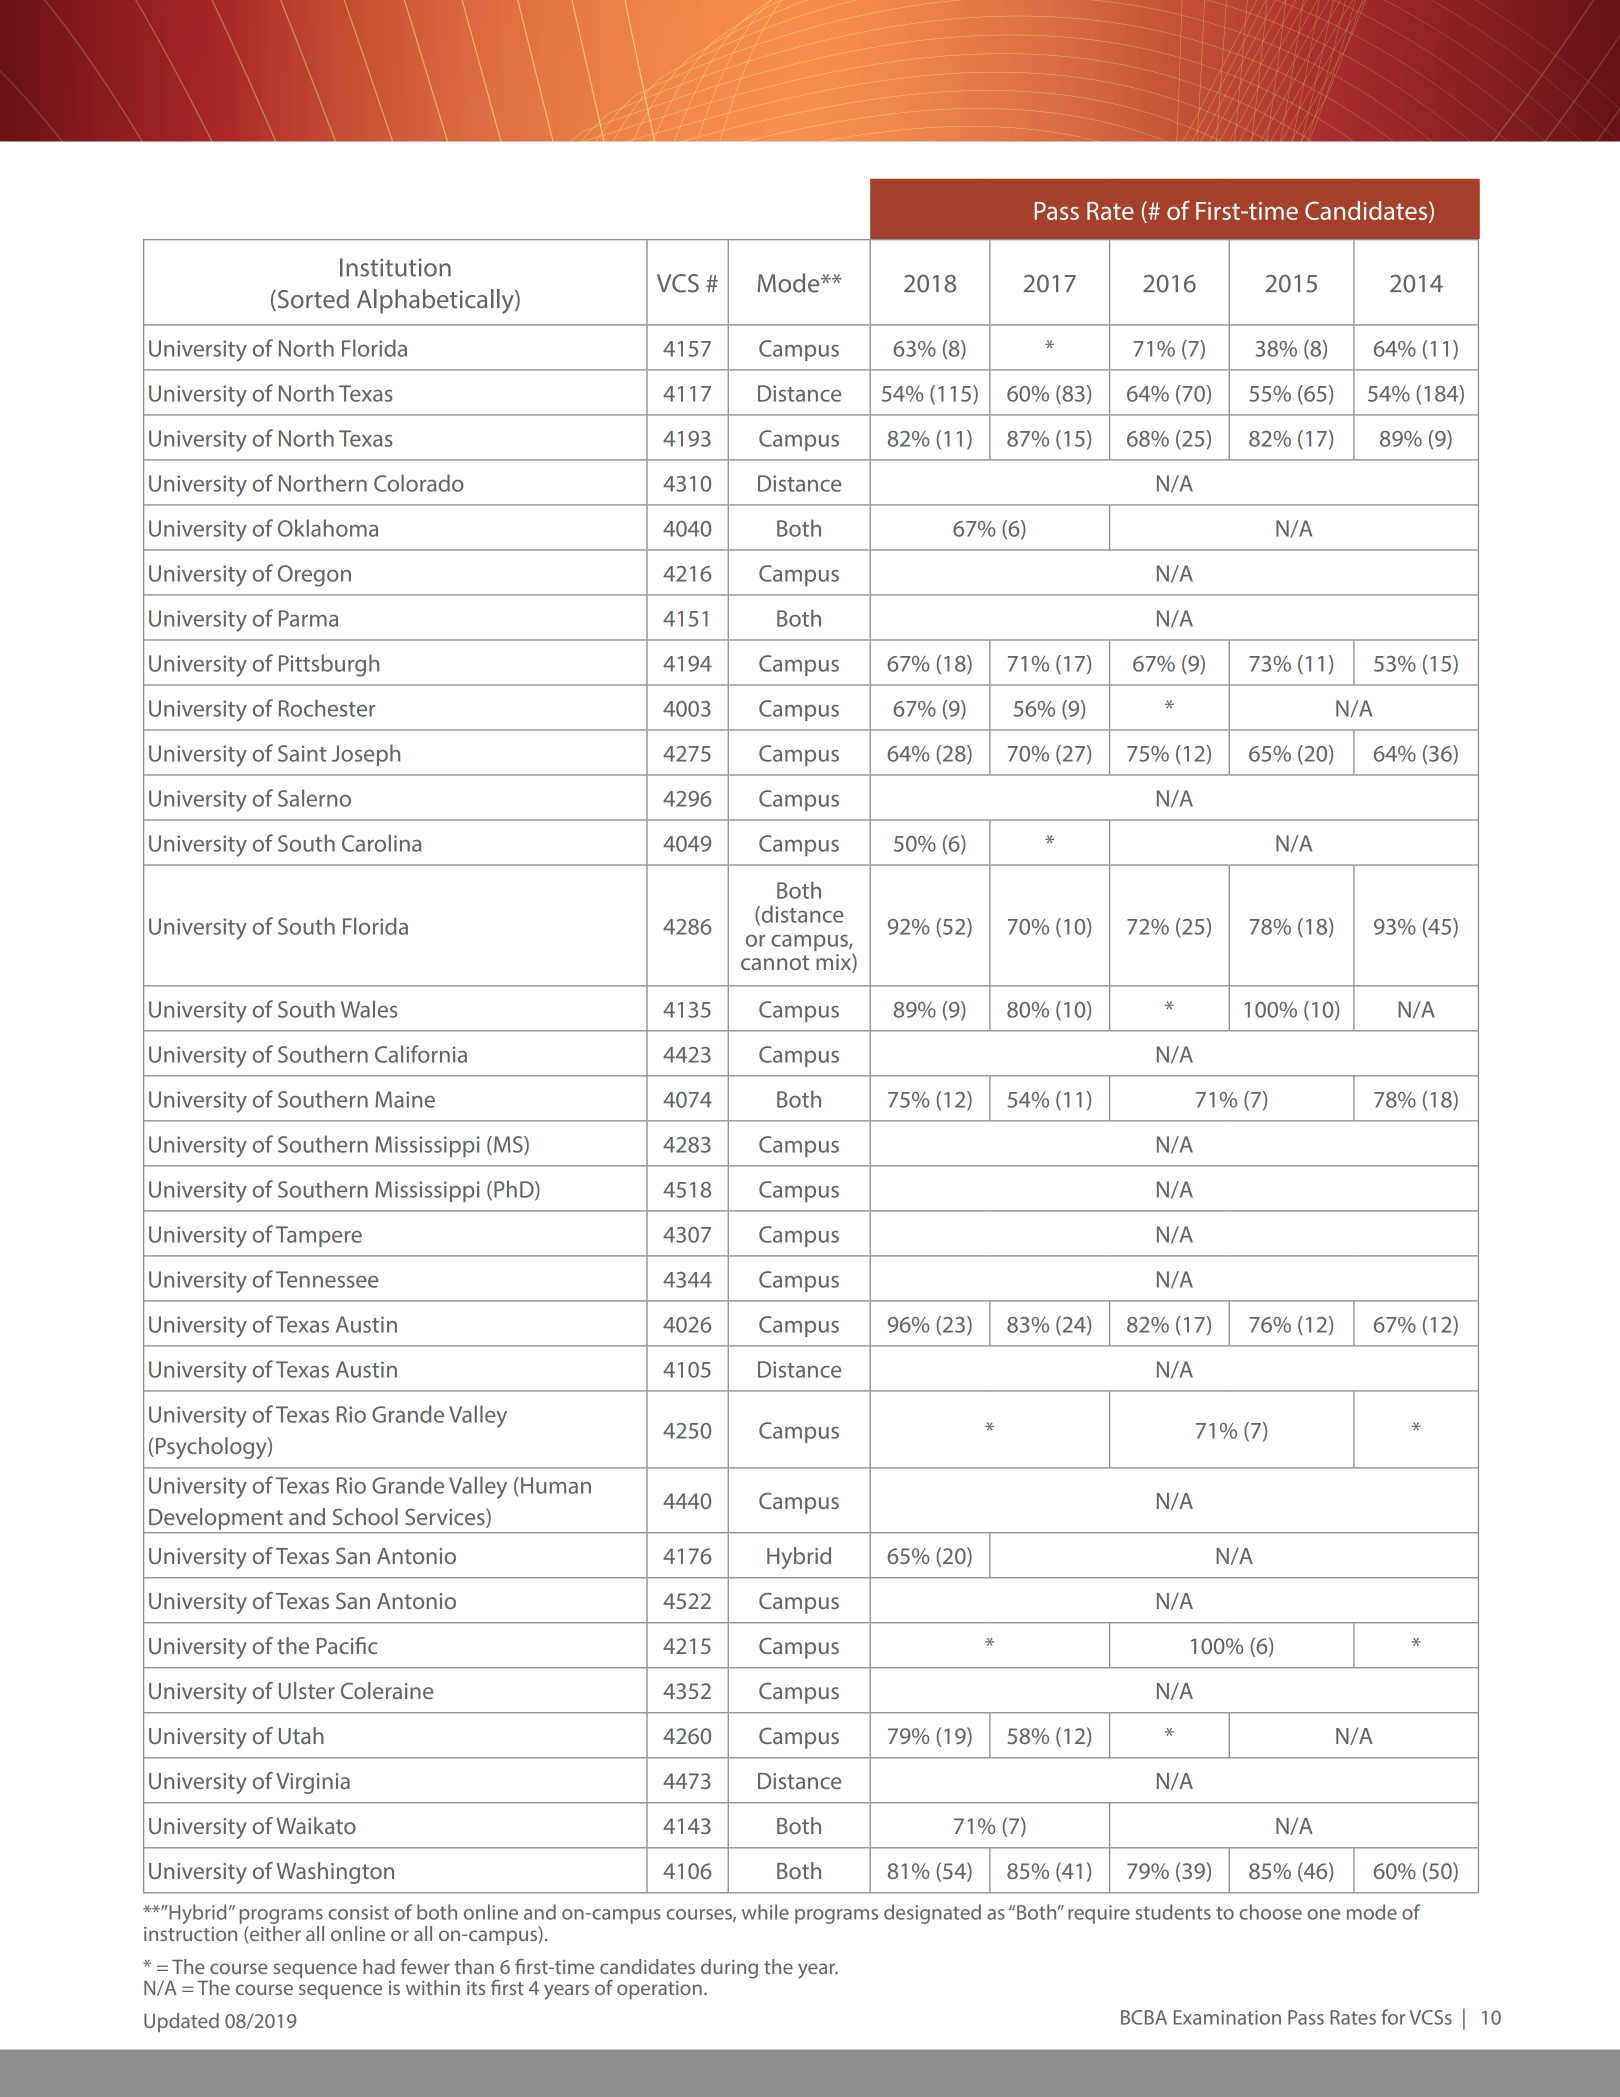  Describe the element at coordinates (379, 1966) in the screenshot. I see `had` at that location.
